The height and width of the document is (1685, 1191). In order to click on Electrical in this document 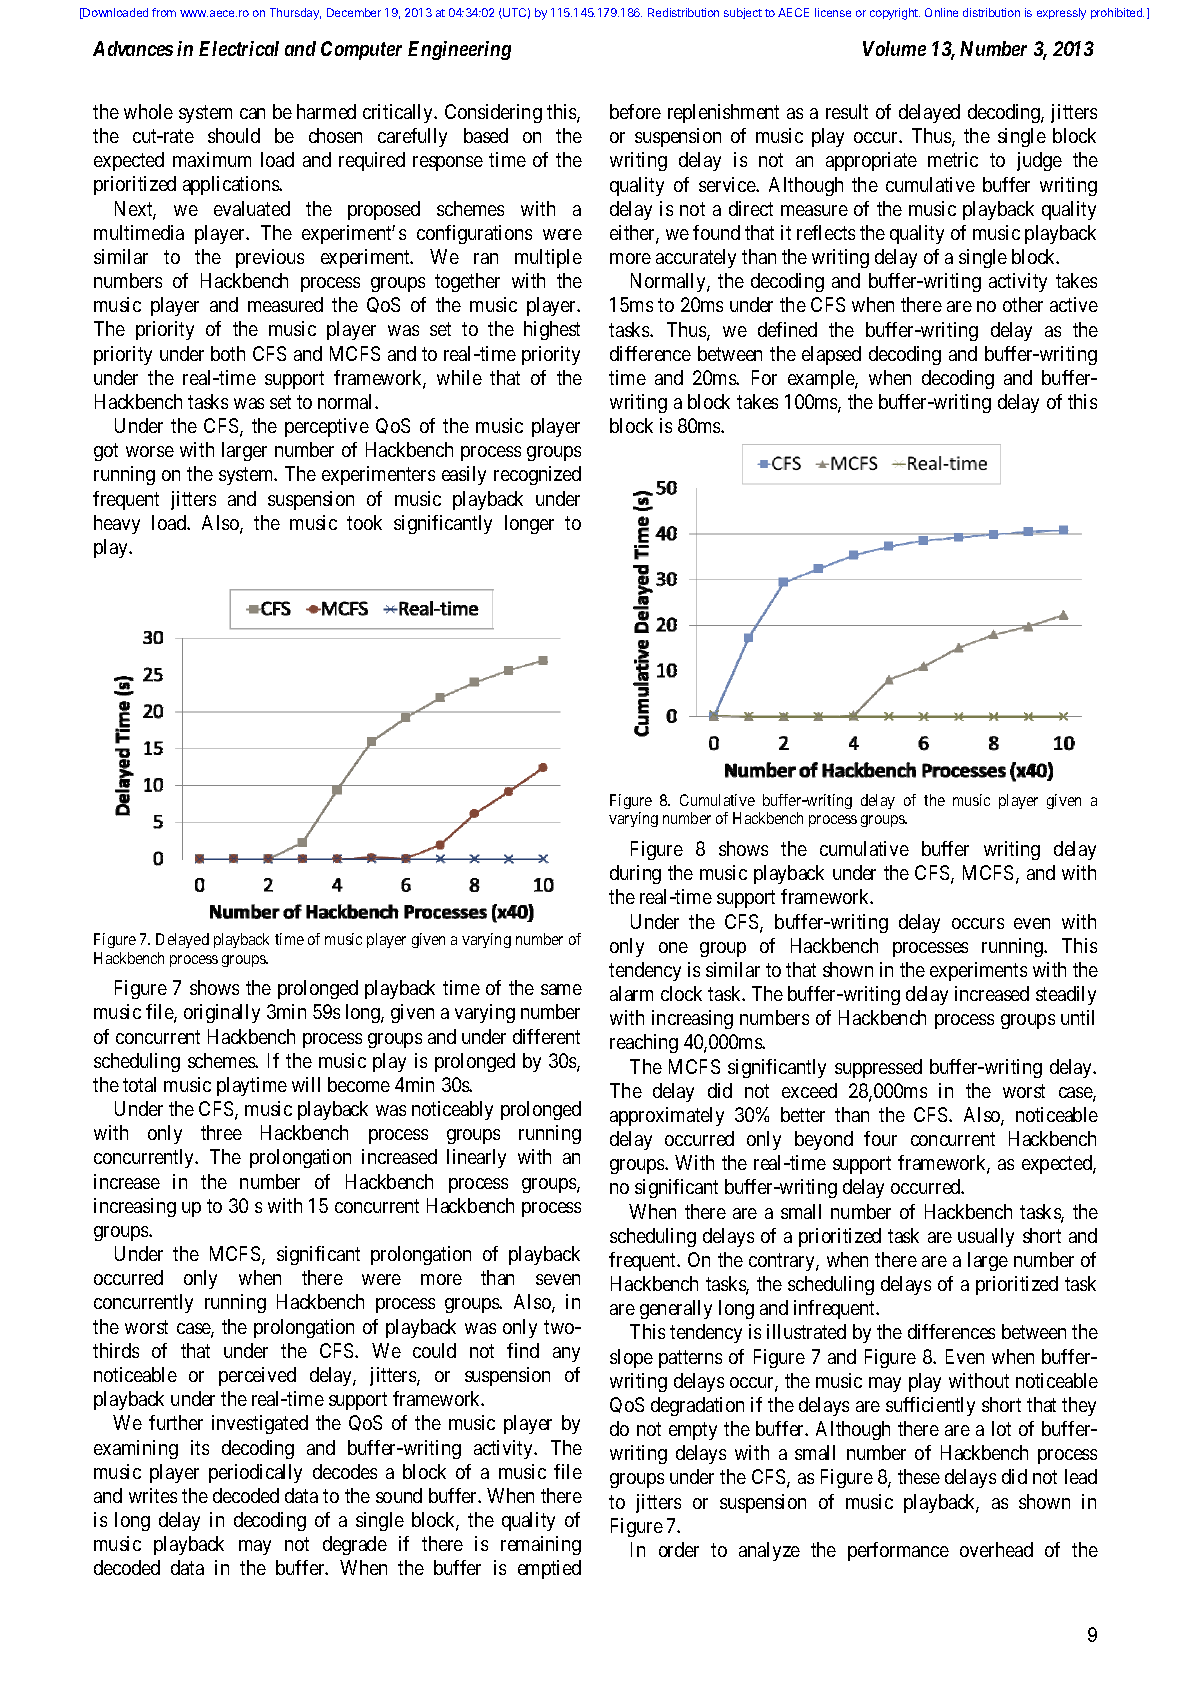, I will do `click(239, 48)`.
